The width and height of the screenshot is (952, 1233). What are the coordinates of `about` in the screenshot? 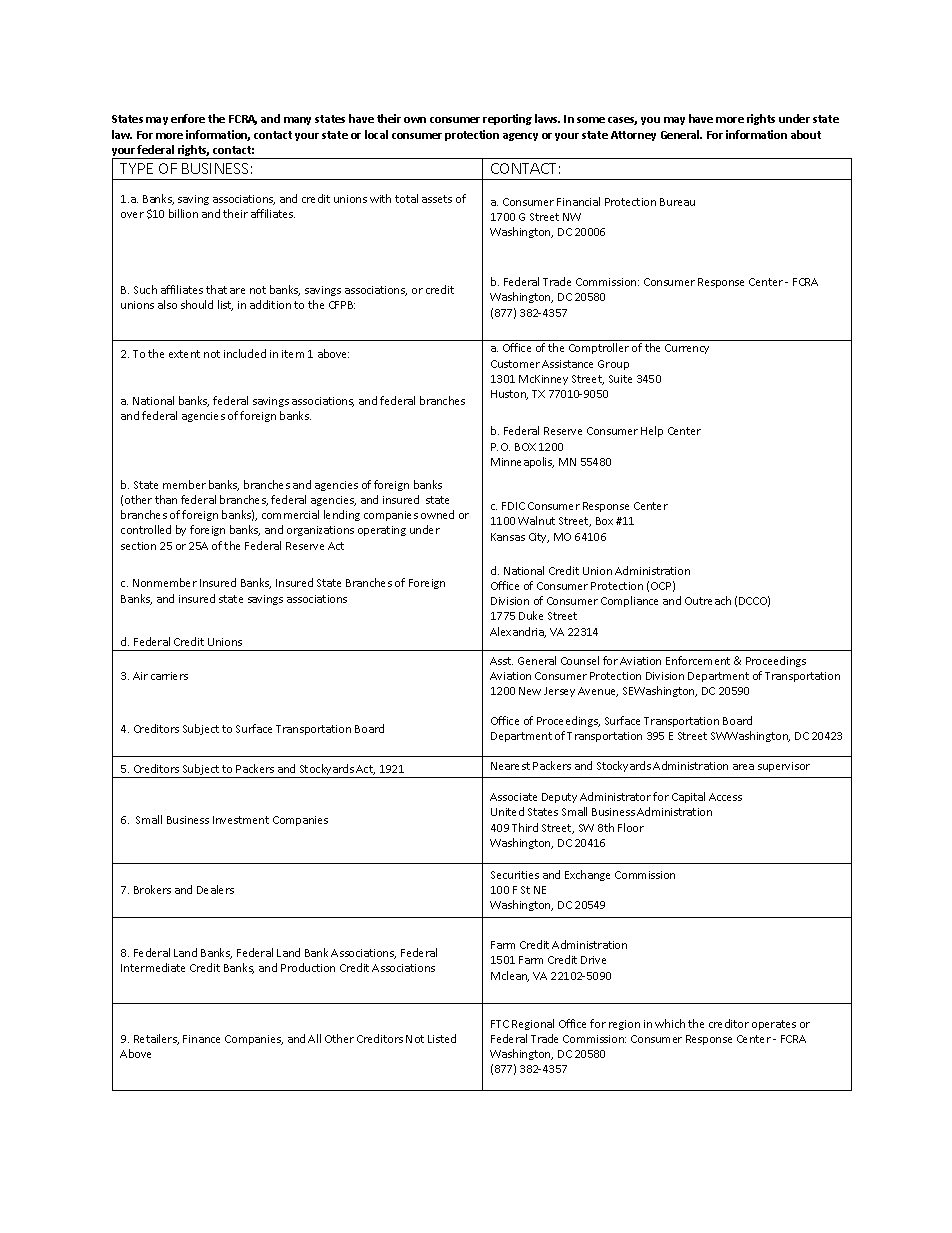 It's located at (806, 134).
